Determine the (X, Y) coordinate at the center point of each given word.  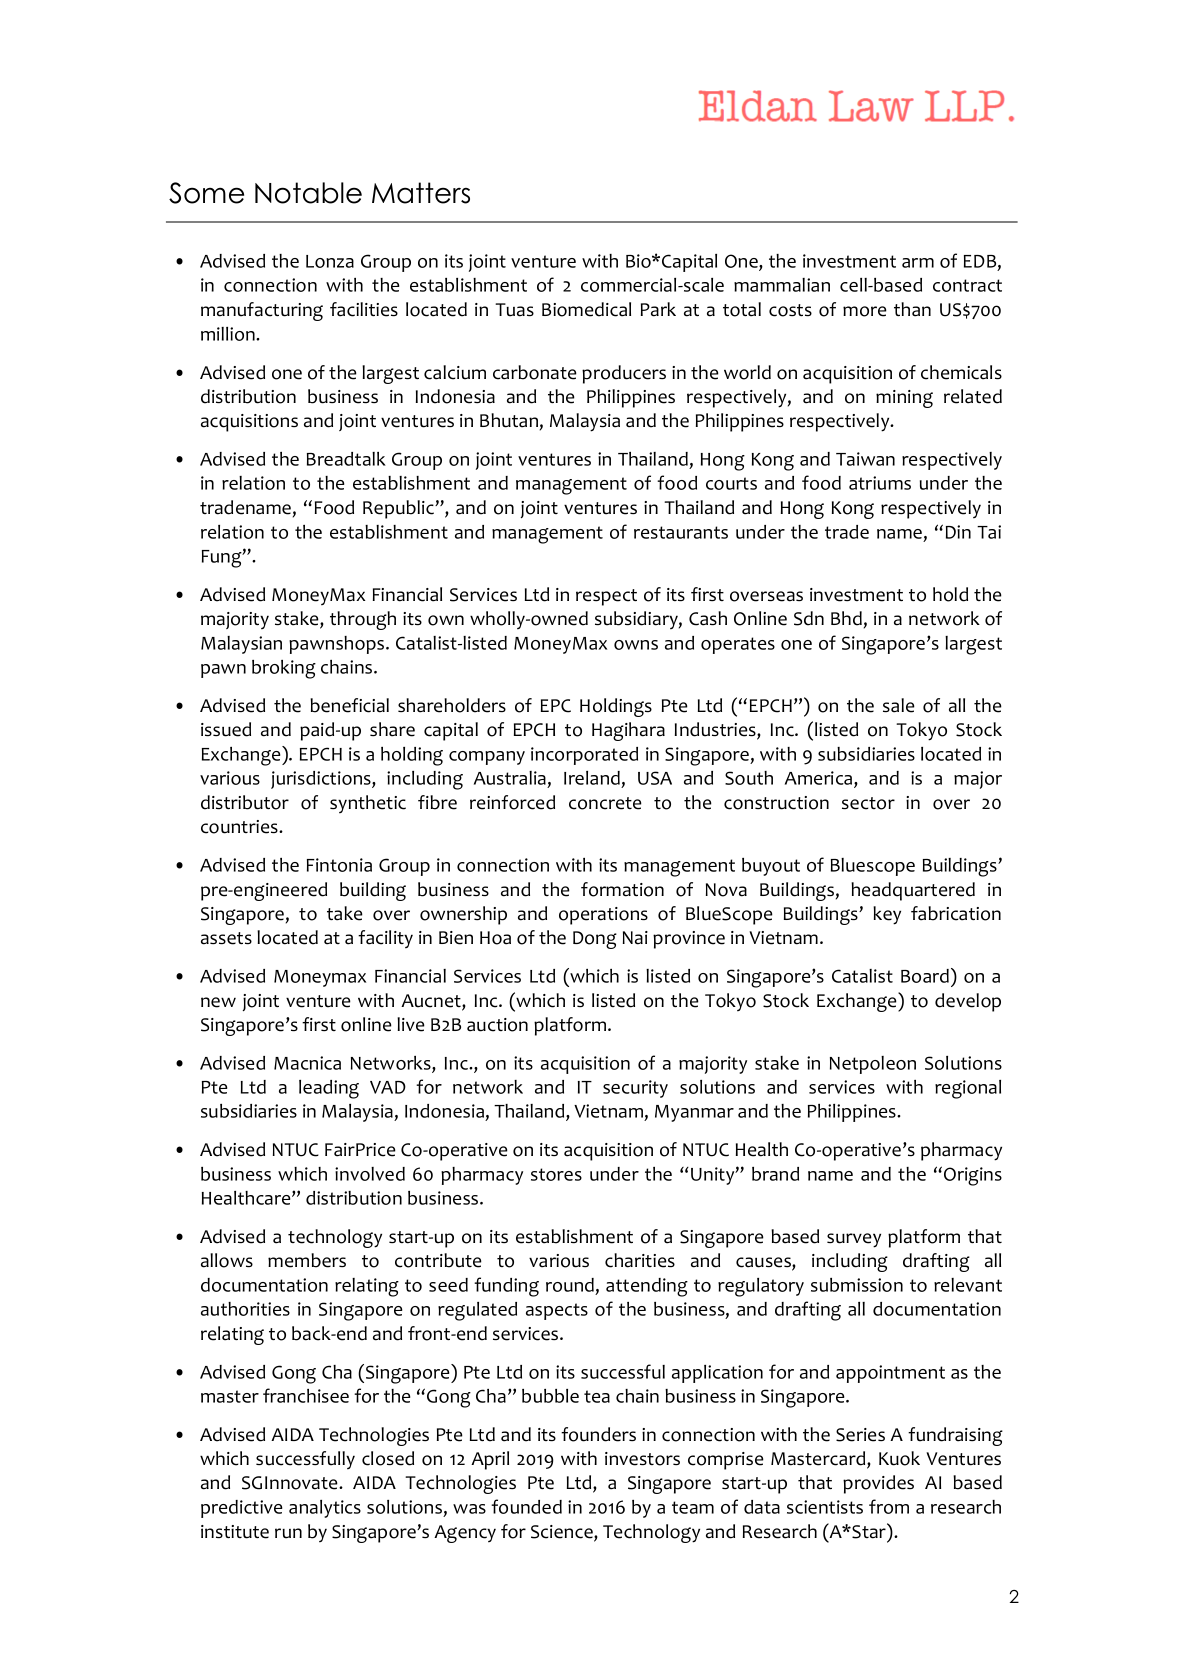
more (865, 311)
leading (329, 1089)
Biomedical (586, 309)
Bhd (846, 618)
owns (636, 645)
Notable (308, 193)
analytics (325, 1509)
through (363, 620)
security (635, 1089)
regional (968, 1089)
